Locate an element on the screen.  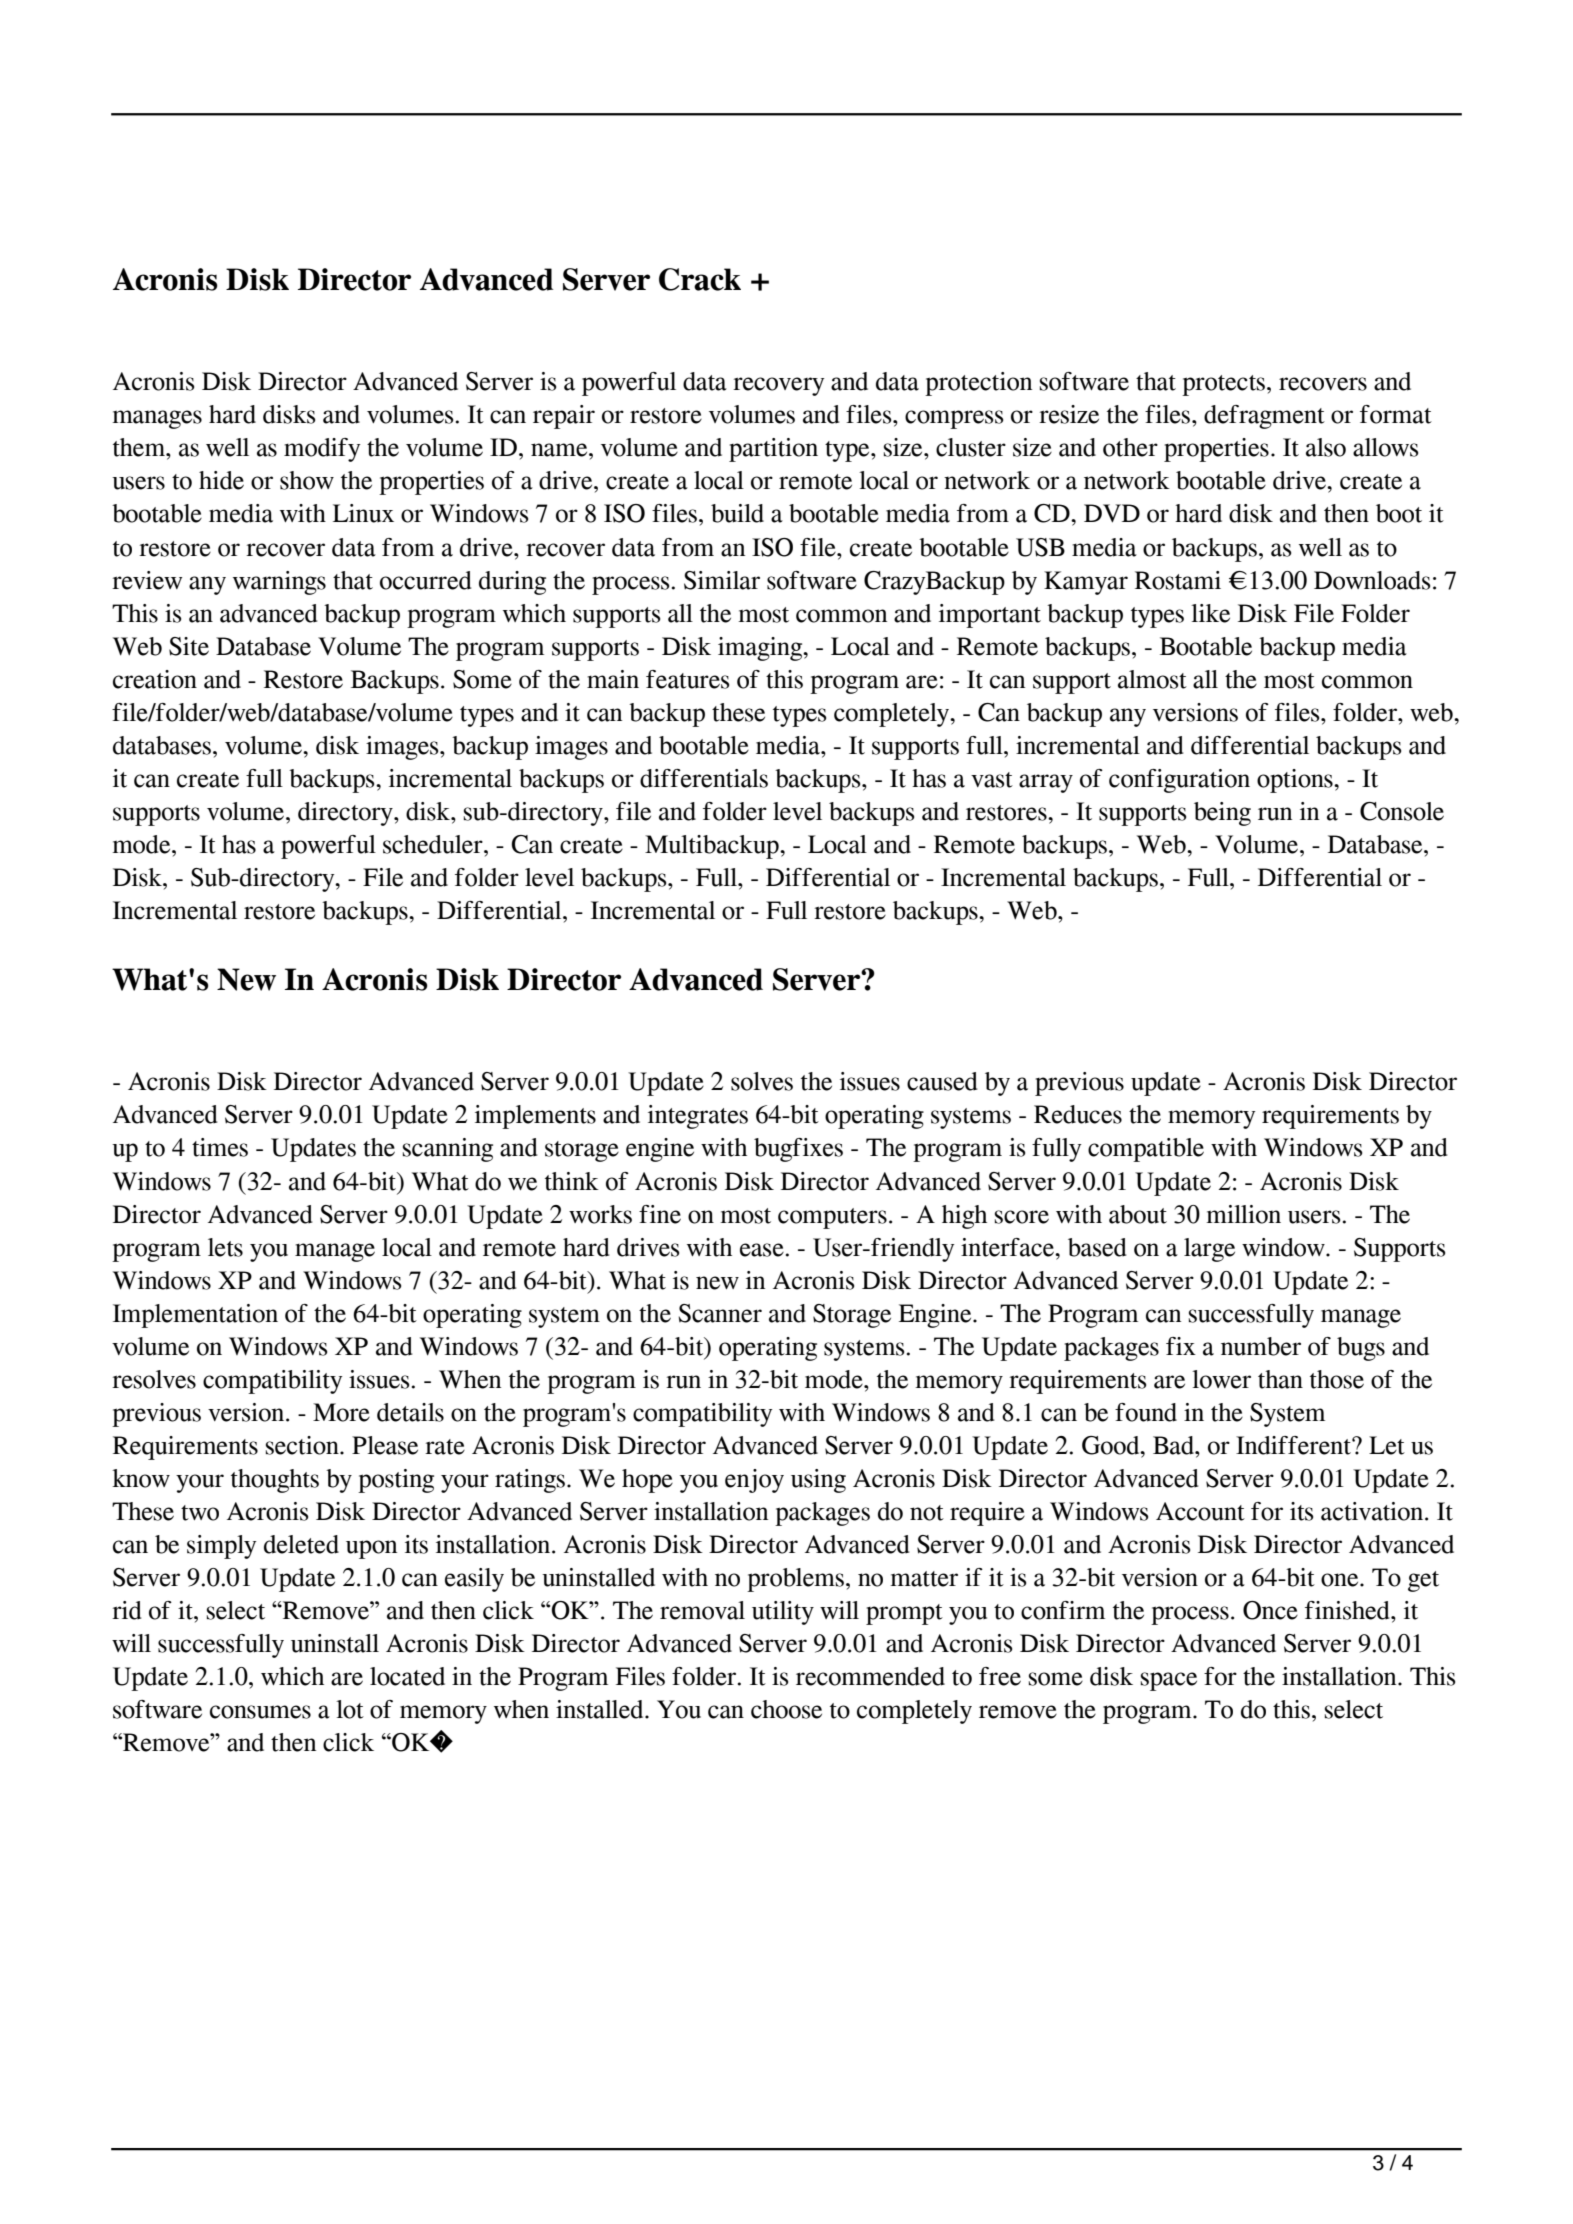
caused is located at coordinates (942, 1081).
